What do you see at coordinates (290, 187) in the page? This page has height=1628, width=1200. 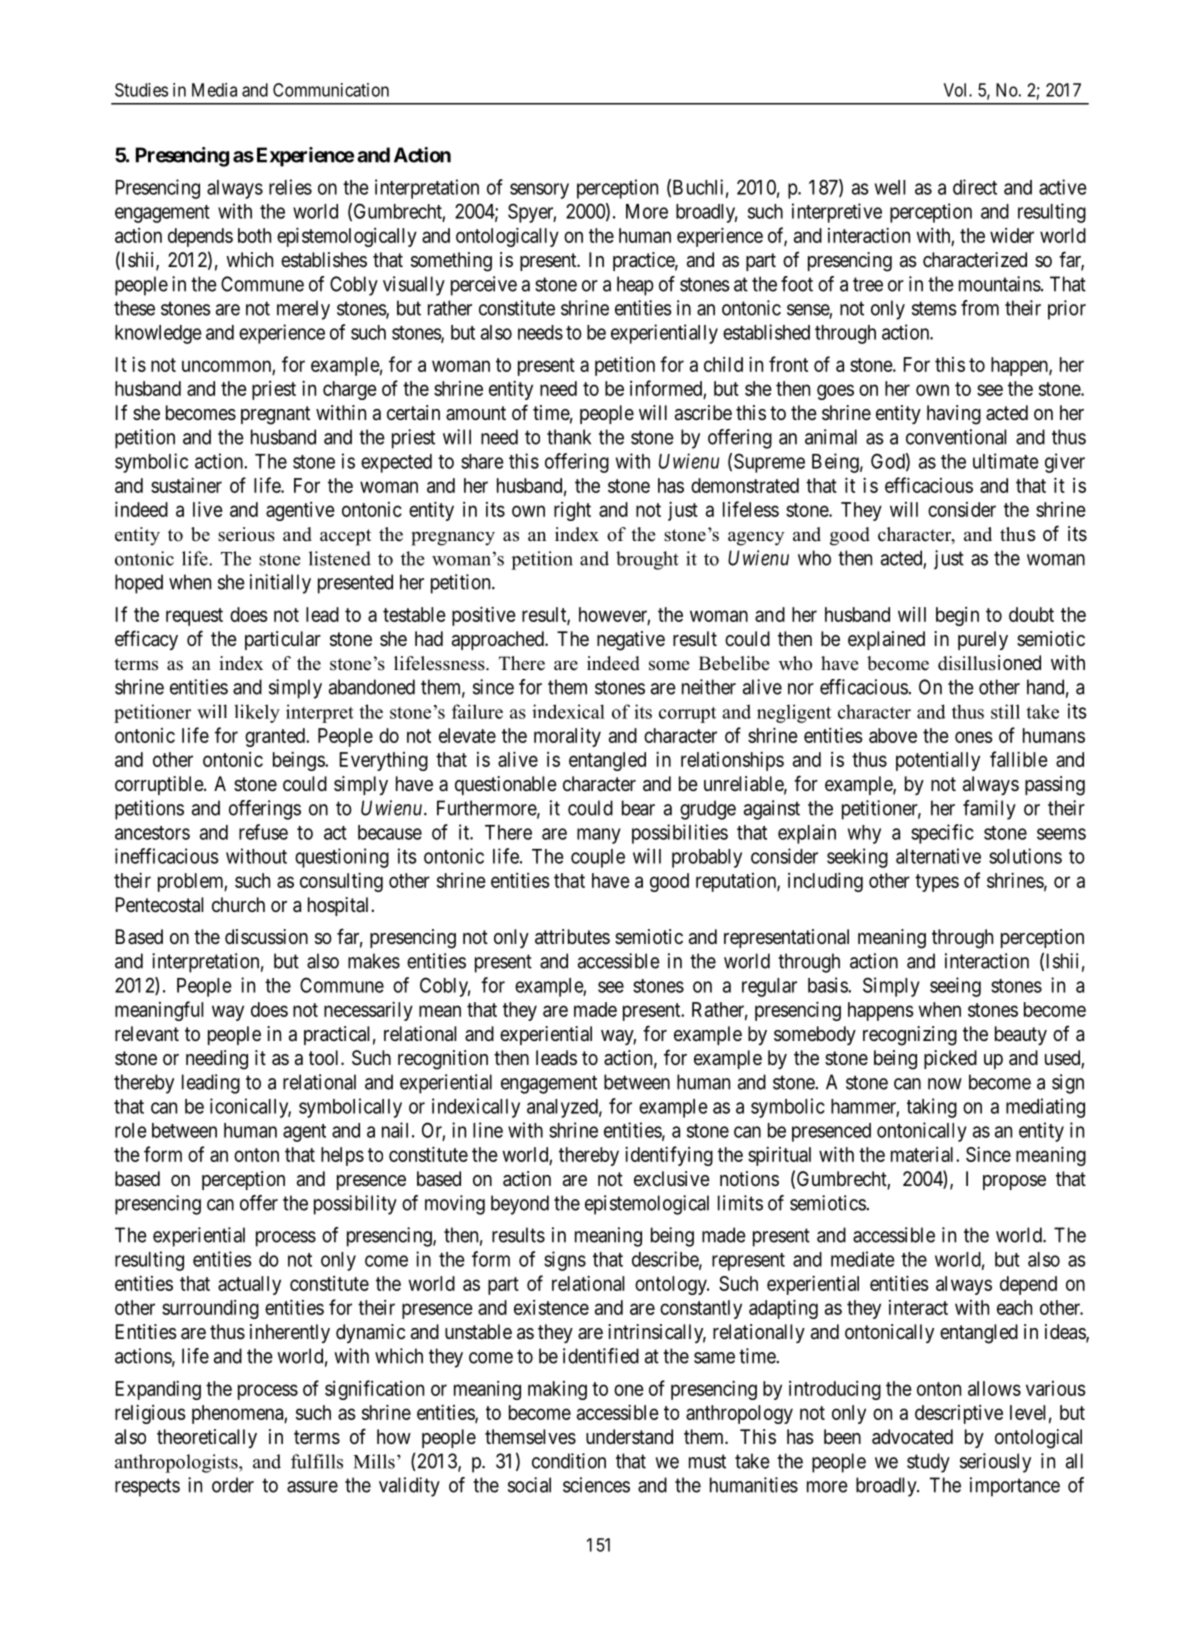 I see `relies` at bounding box center [290, 187].
